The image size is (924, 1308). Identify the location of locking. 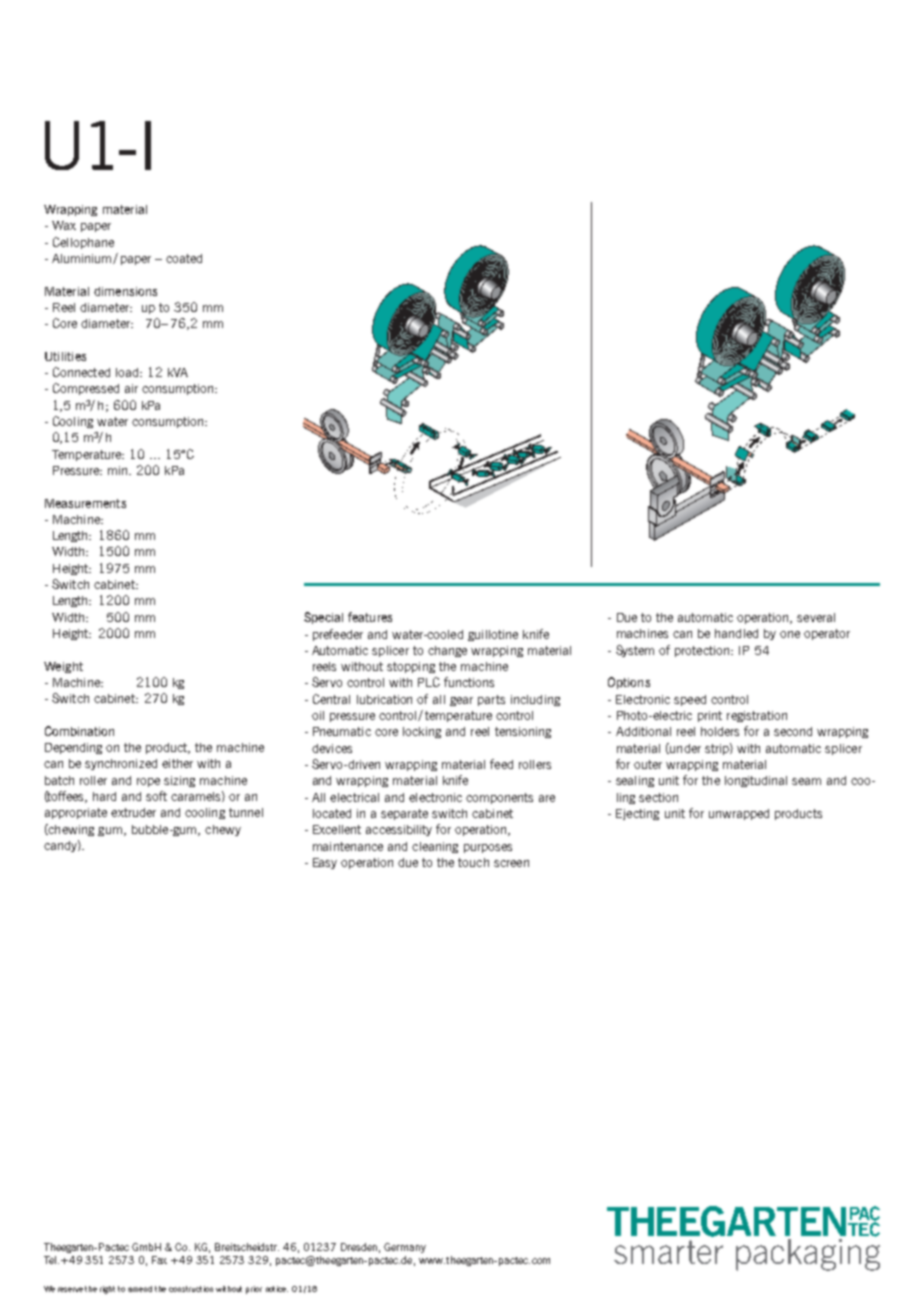
(422, 732).
